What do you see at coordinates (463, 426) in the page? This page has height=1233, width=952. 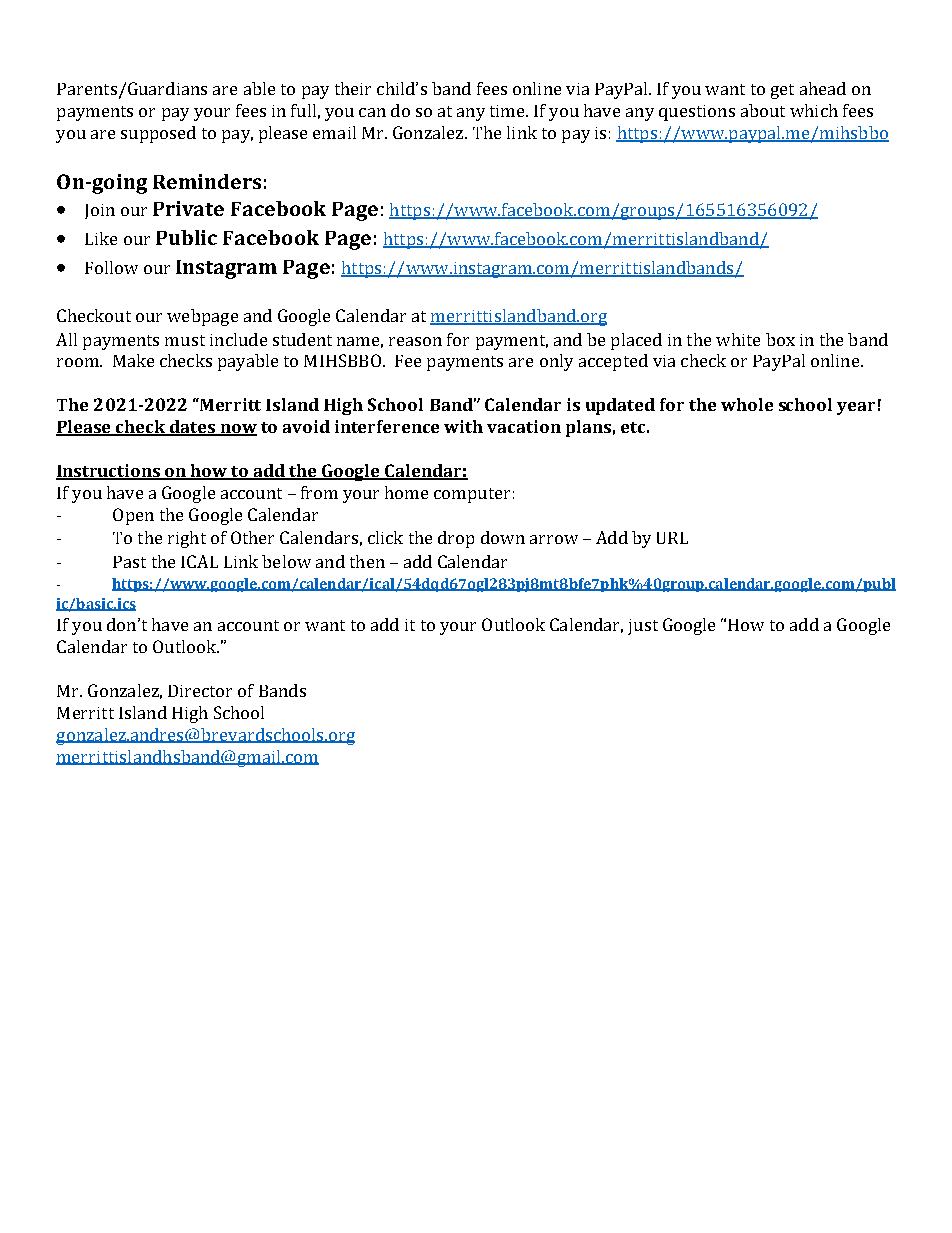 I see `with` at bounding box center [463, 426].
